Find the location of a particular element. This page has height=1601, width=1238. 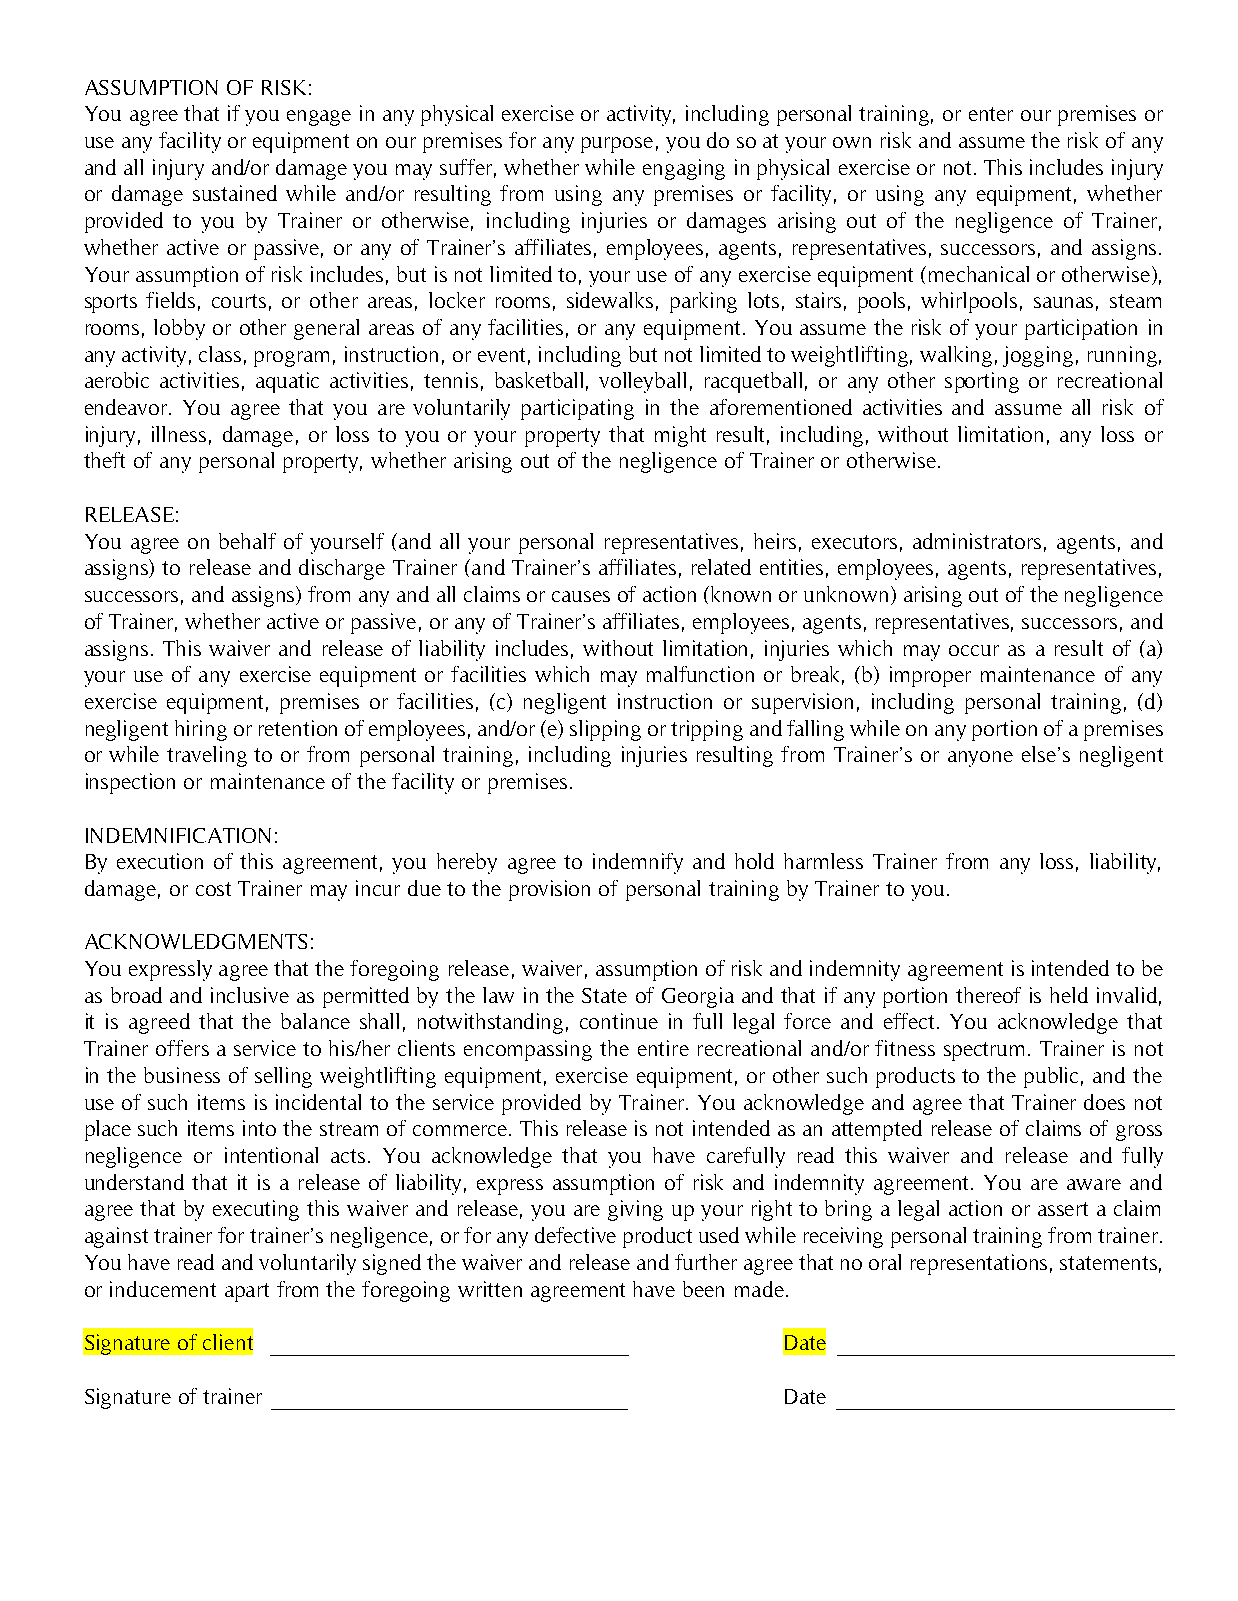

sustained is located at coordinates (235, 193).
